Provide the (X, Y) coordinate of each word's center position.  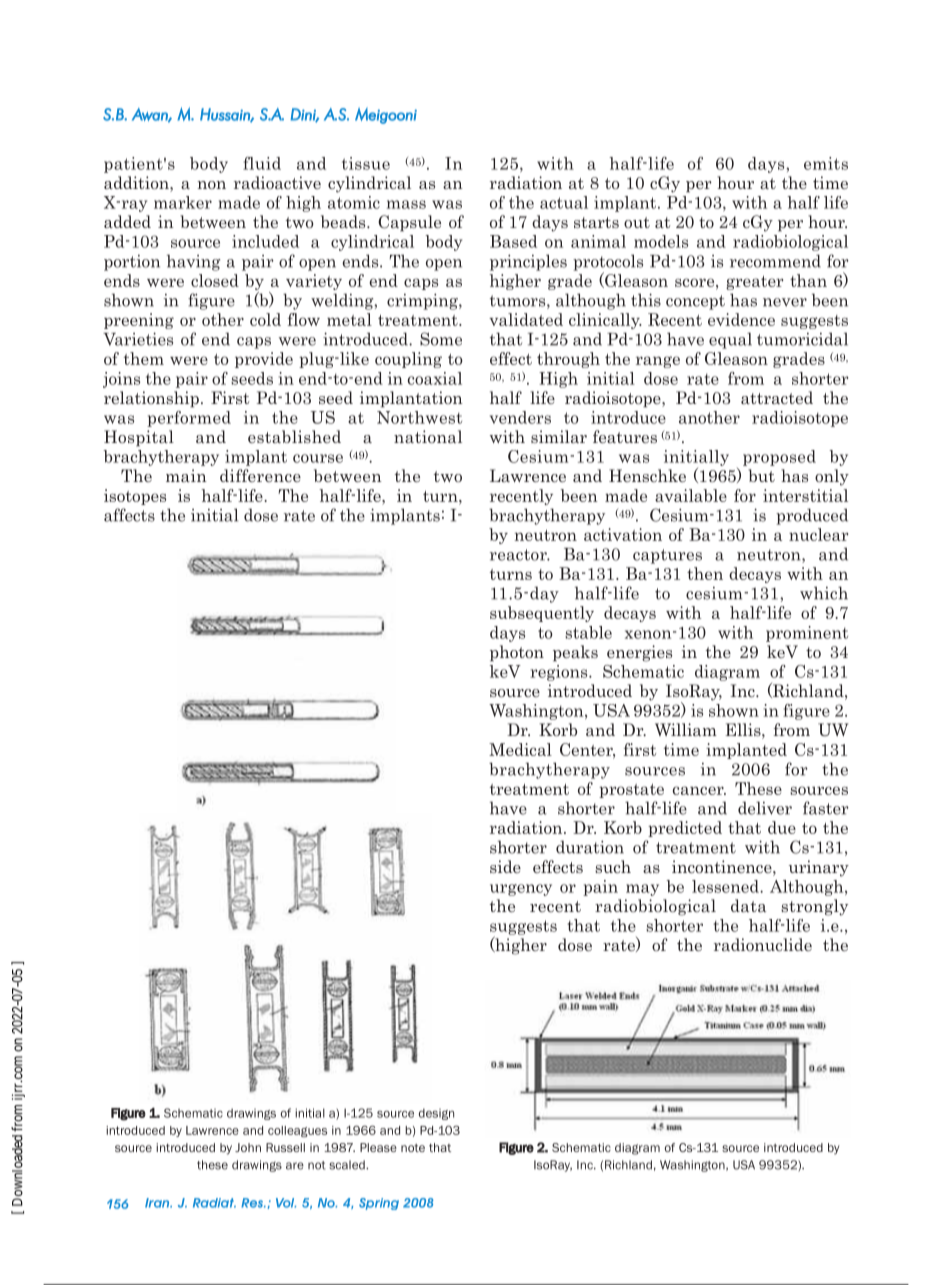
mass (406, 204)
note (413, 1148)
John (248, 1147)
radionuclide (763, 944)
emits (826, 163)
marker (183, 202)
